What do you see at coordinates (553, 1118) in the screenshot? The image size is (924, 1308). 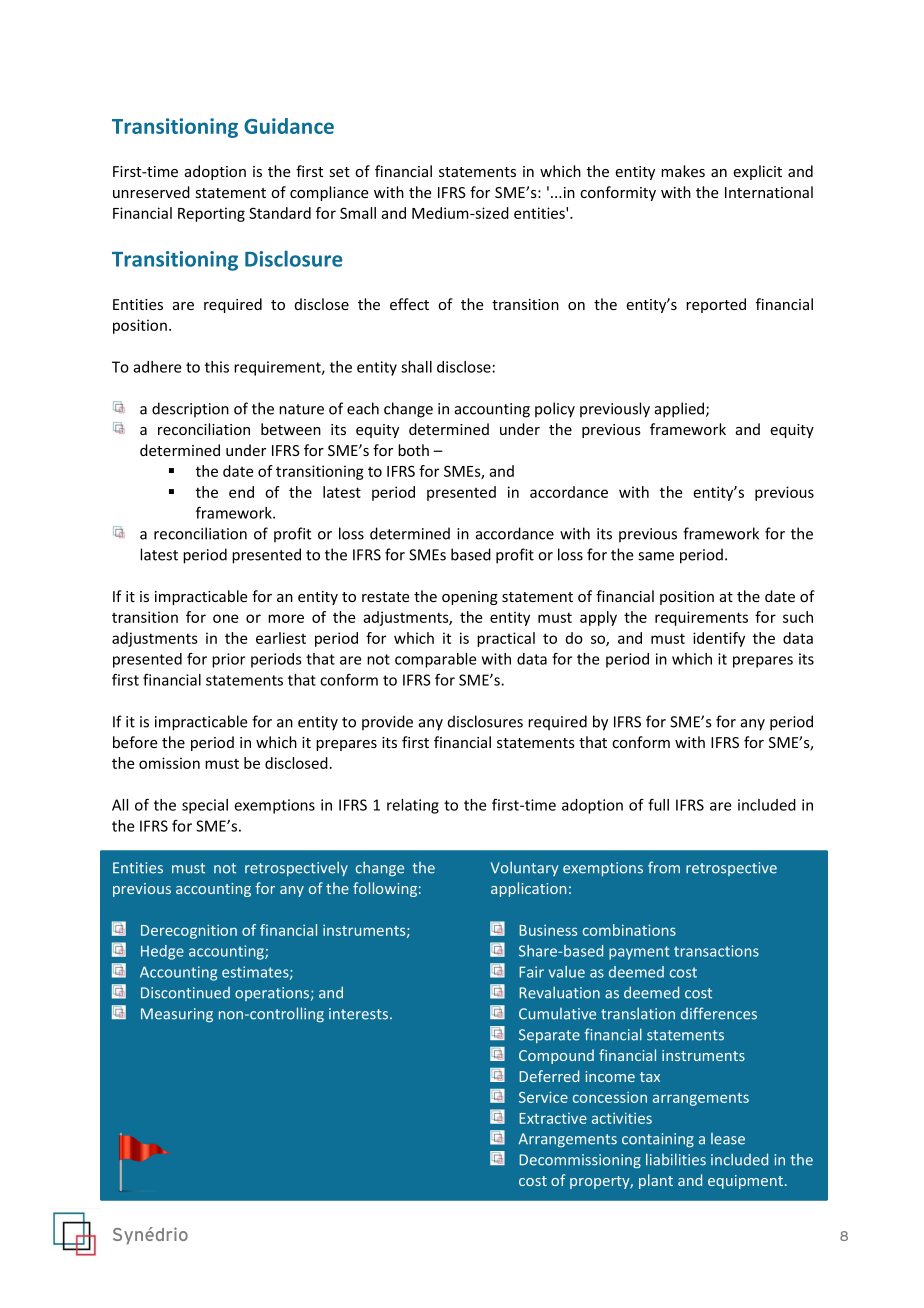 I see `Extractive` at bounding box center [553, 1118].
